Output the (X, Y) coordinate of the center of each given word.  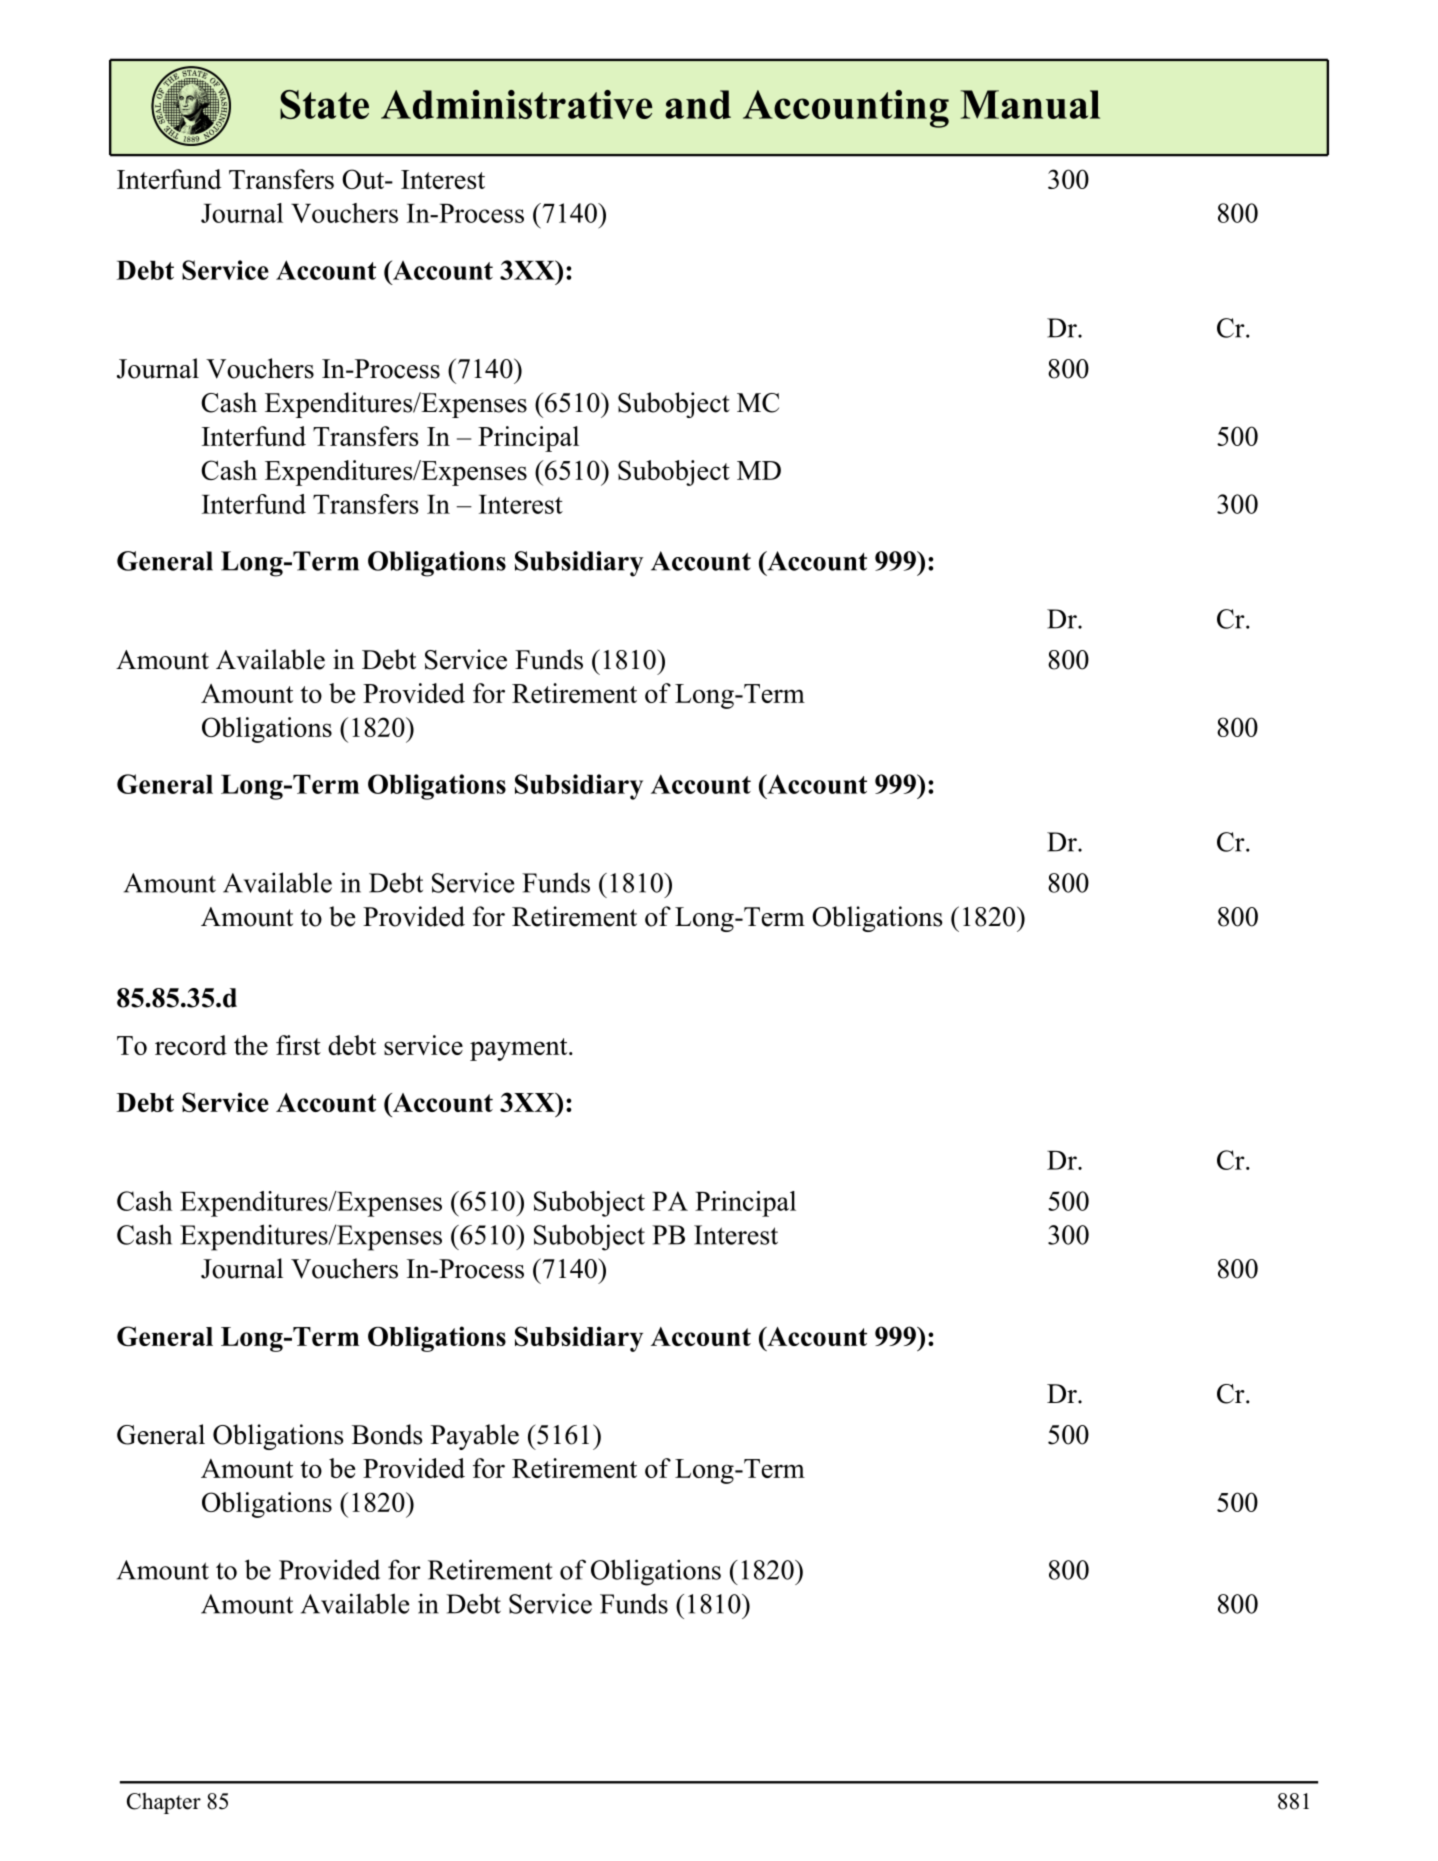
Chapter (164, 1803)
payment (520, 1049)
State (324, 104)
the (251, 1045)
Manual (1030, 104)
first (298, 1045)
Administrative (516, 104)
